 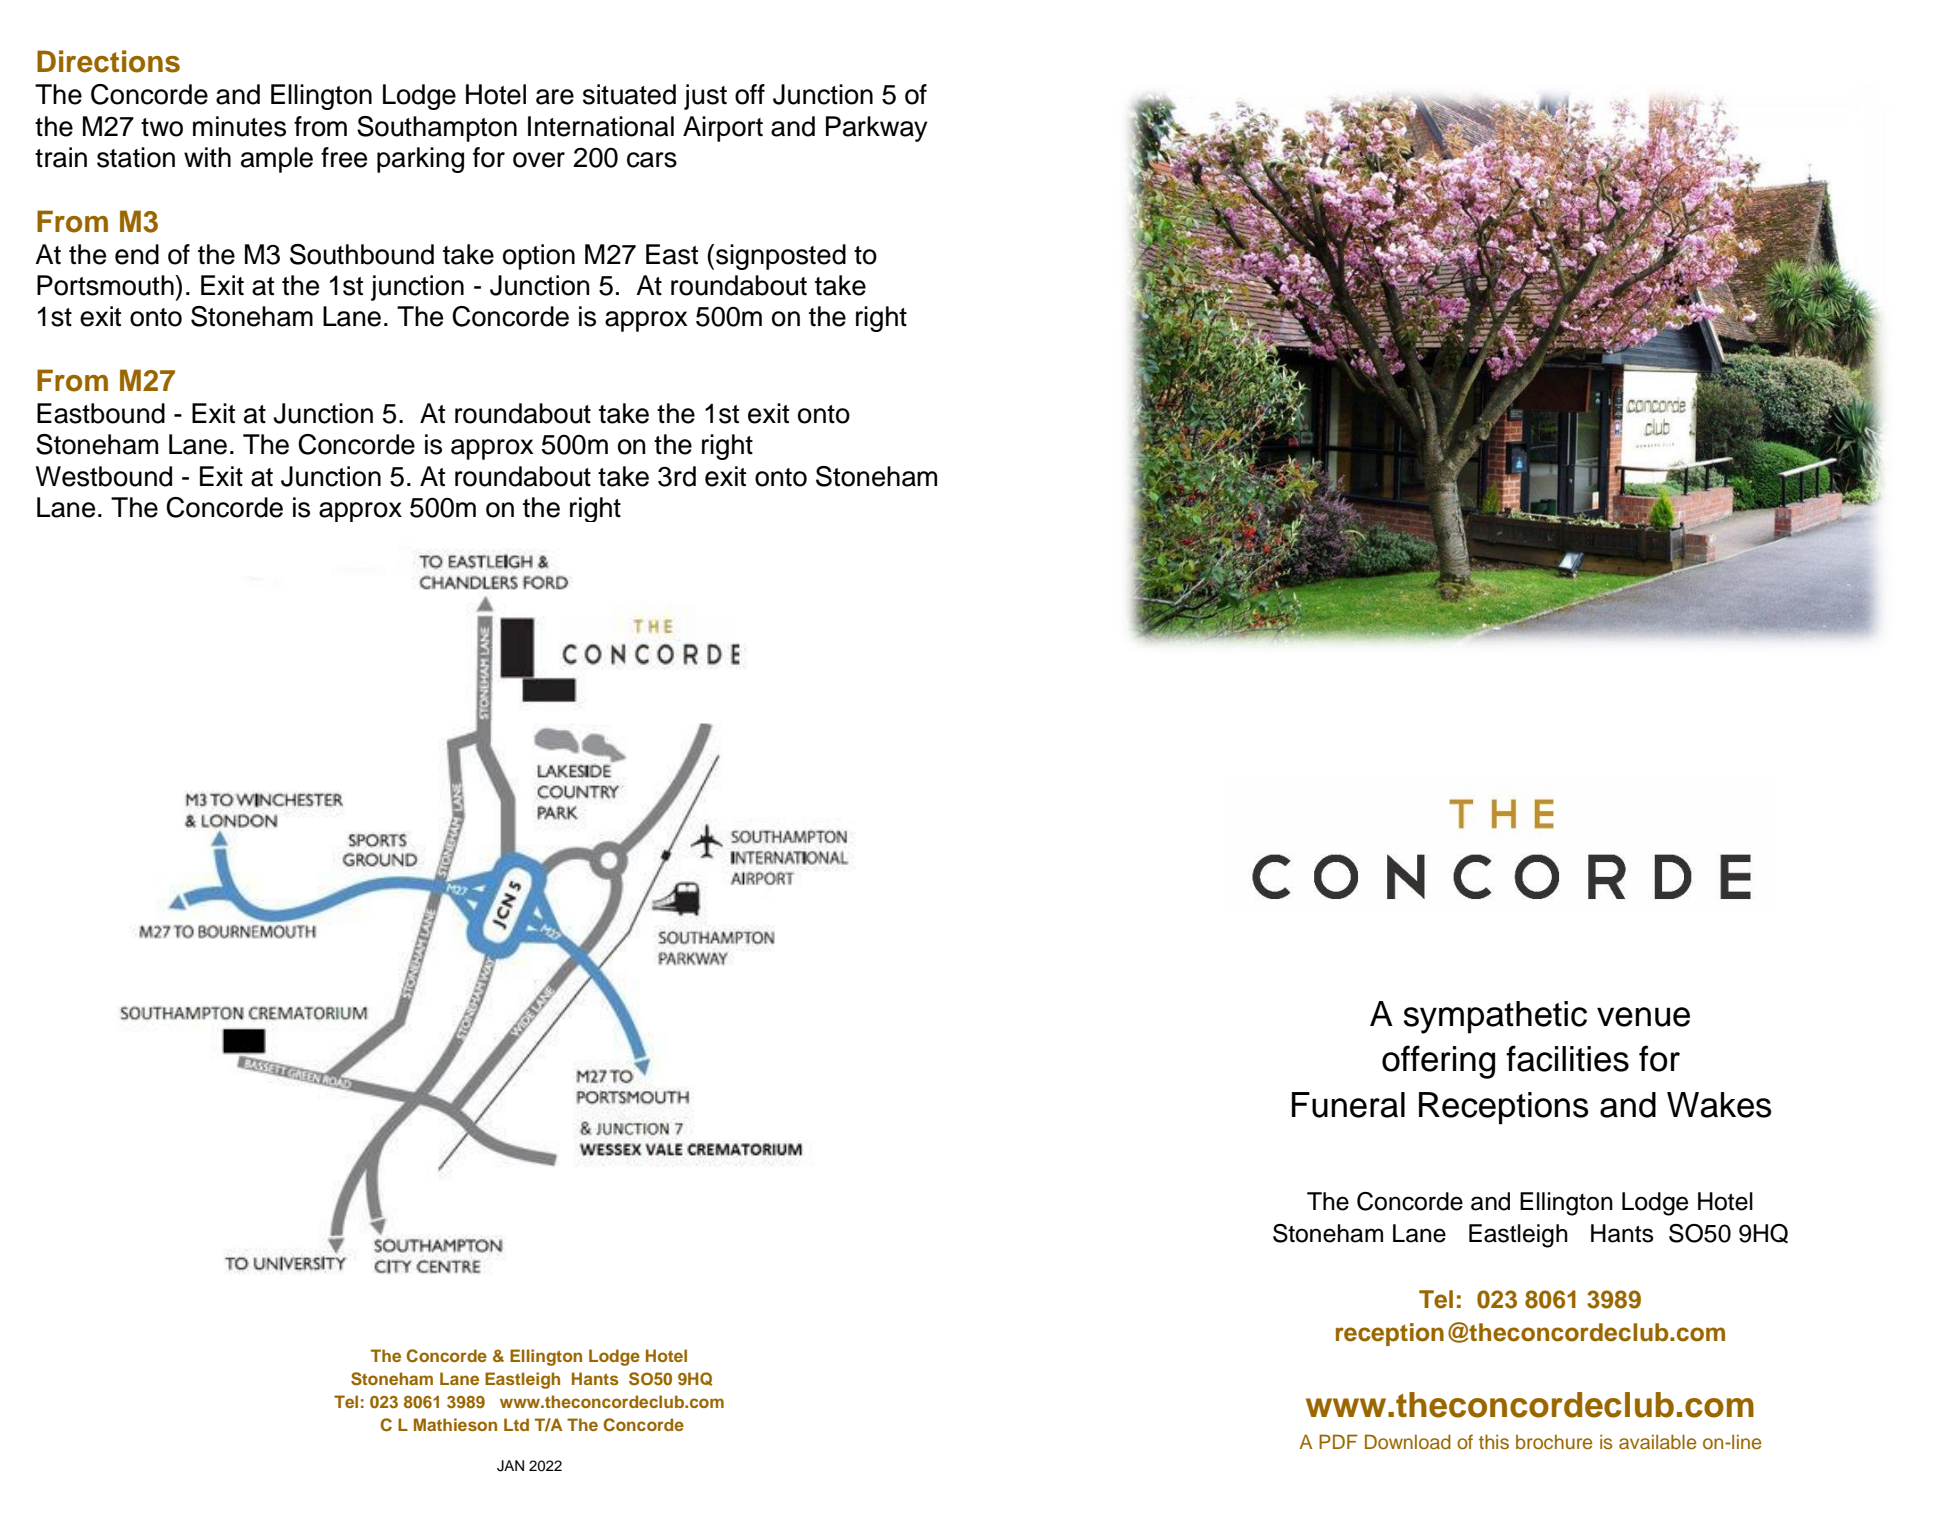 What do you see at coordinates (239, 126) in the screenshot?
I see `minutes` at bounding box center [239, 126].
